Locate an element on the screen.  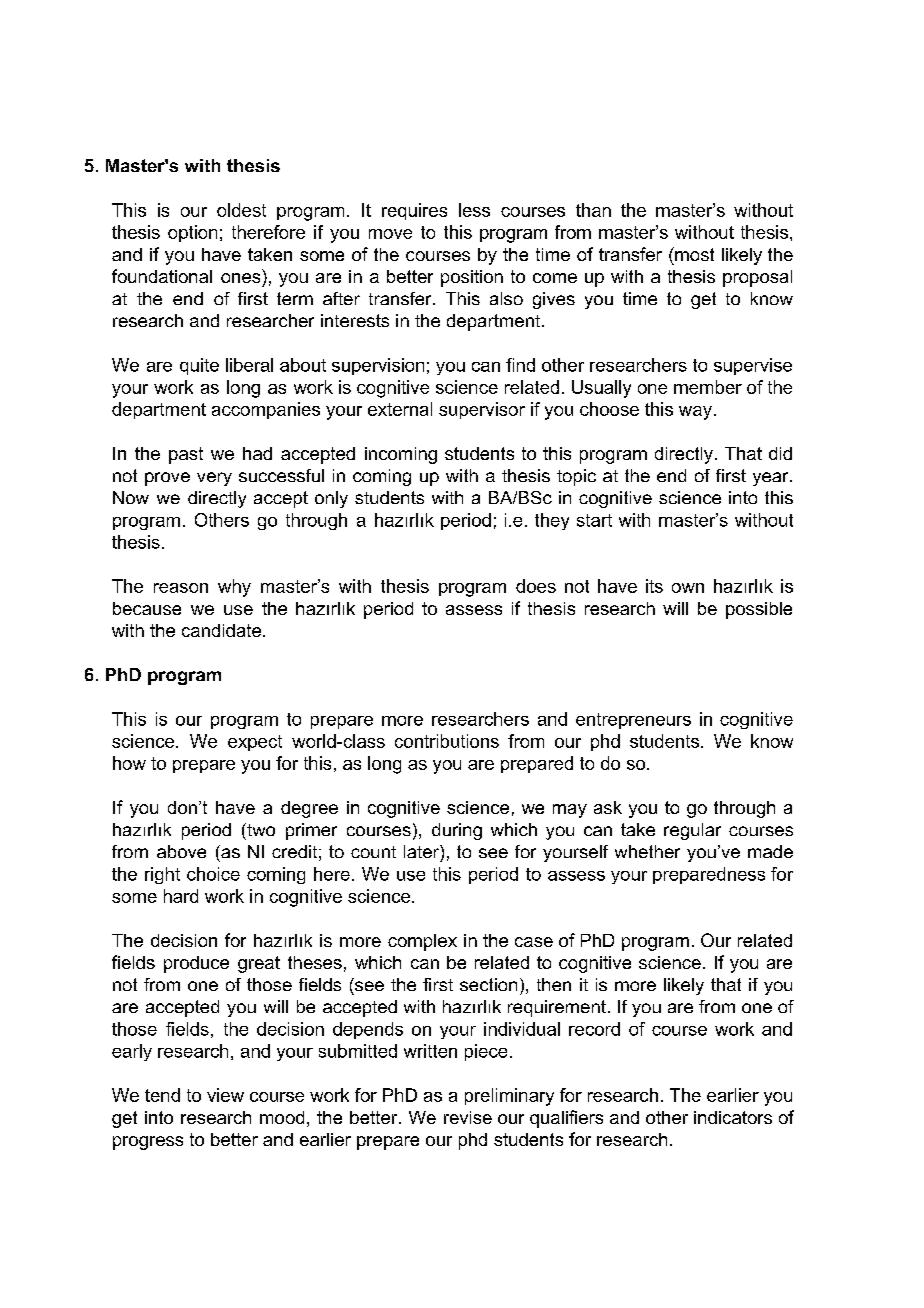
candidate is located at coordinates (221, 630).
